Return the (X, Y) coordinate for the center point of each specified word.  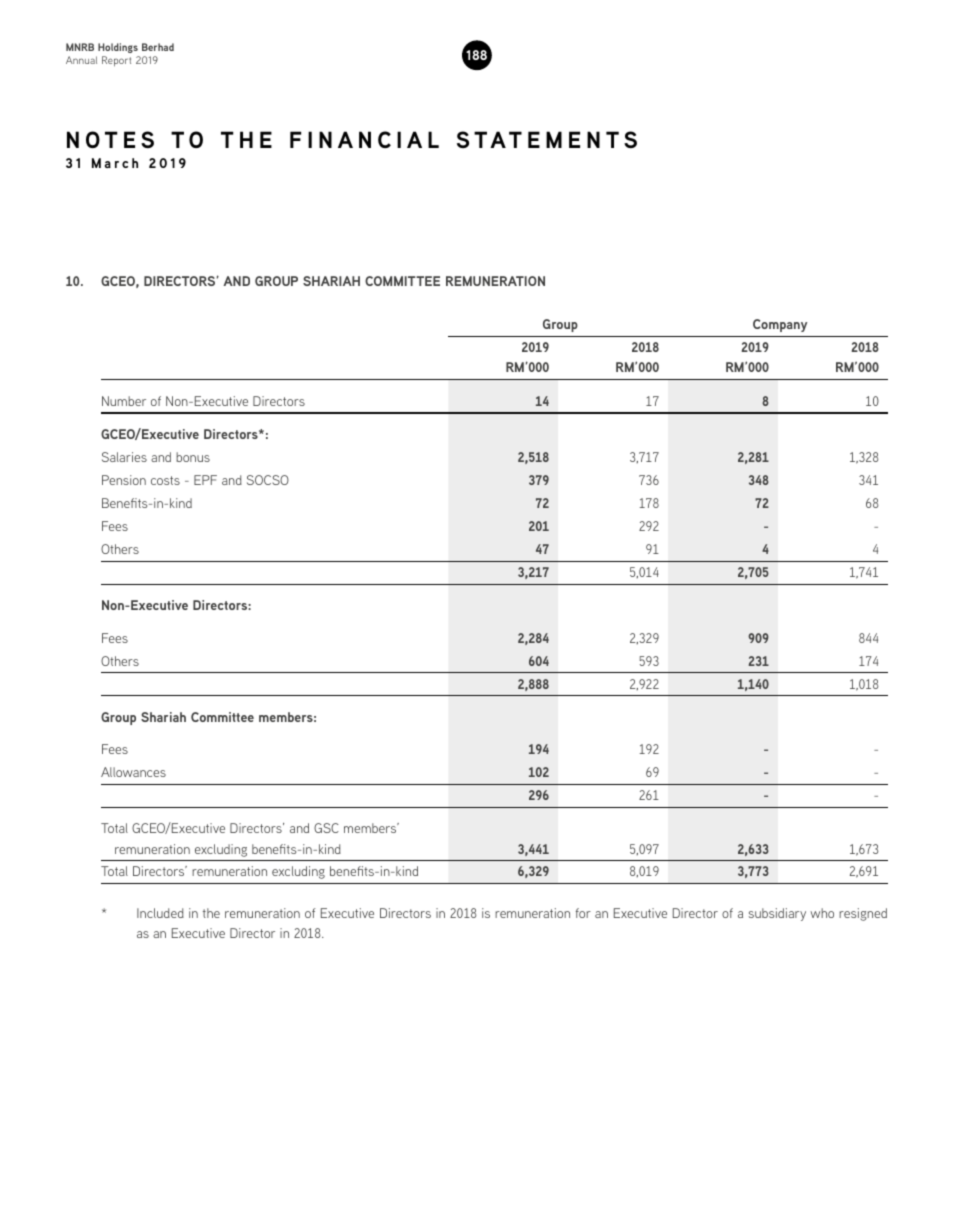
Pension (124, 480)
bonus (193, 457)
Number (124, 401)
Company (780, 325)
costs (165, 480)
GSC (326, 828)
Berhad (158, 47)
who (822, 913)
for (583, 913)
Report (116, 61)
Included (160, 913)
